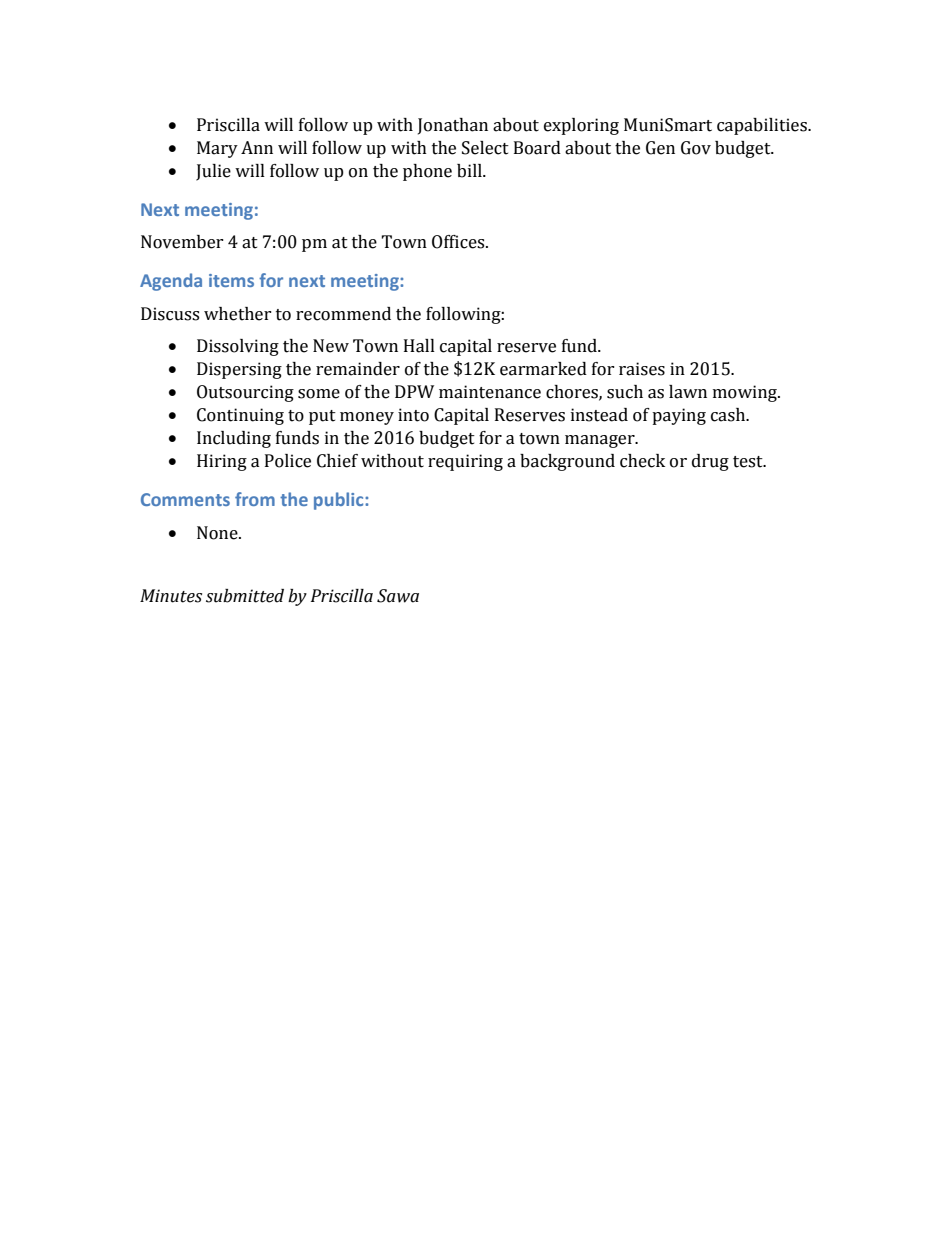  What do you see at coordinates (257, 147) in the page?
I see `Ann` at bounding box center [257, 147].
